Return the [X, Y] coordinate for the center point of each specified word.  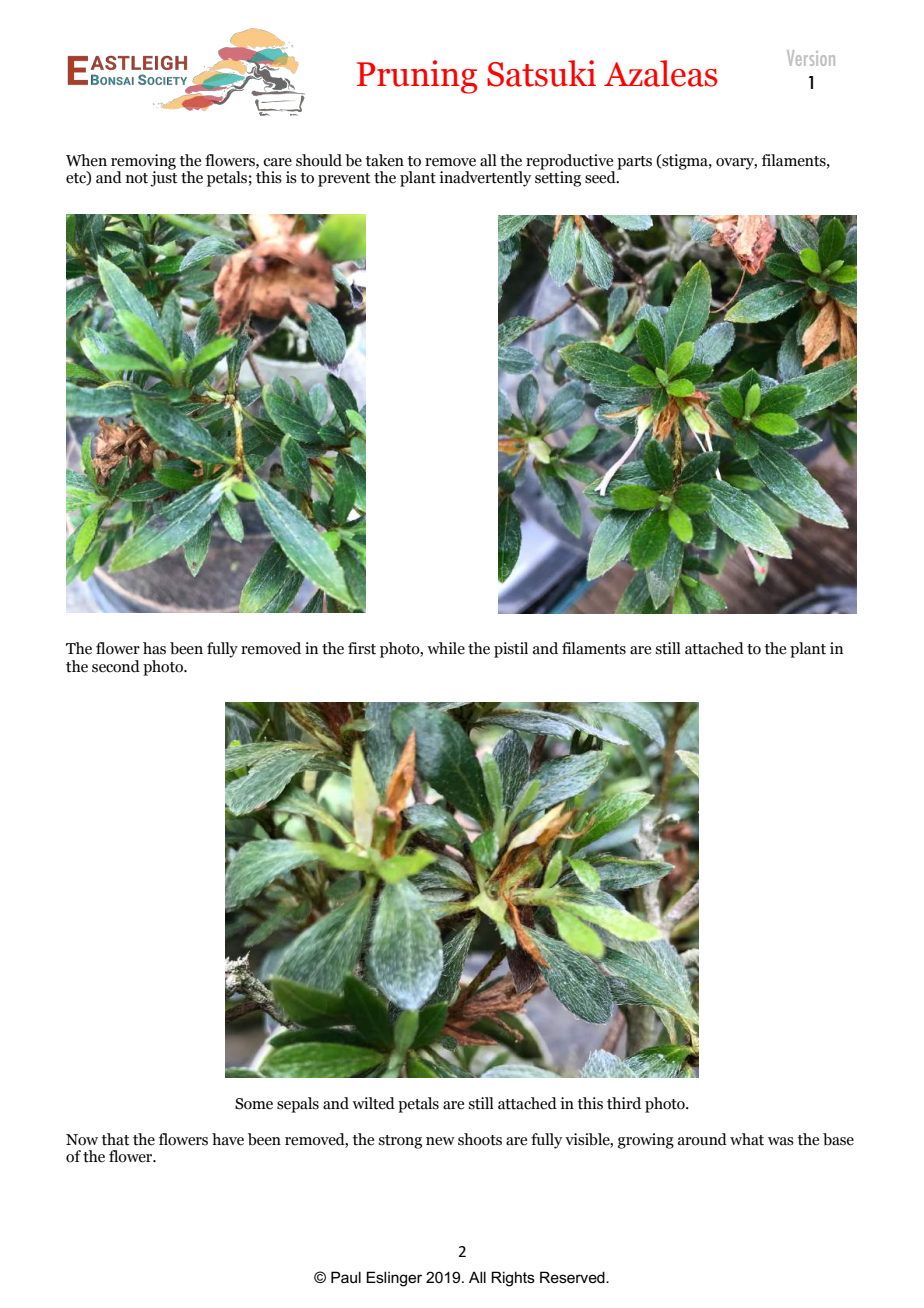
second [116, 666]
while [446, 648]
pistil [511, 650]
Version [811, 58]
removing [143, 163]
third [624, 1103]
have [228, 1139]
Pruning [417, 77]
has [154, 648]
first [362, 648]
